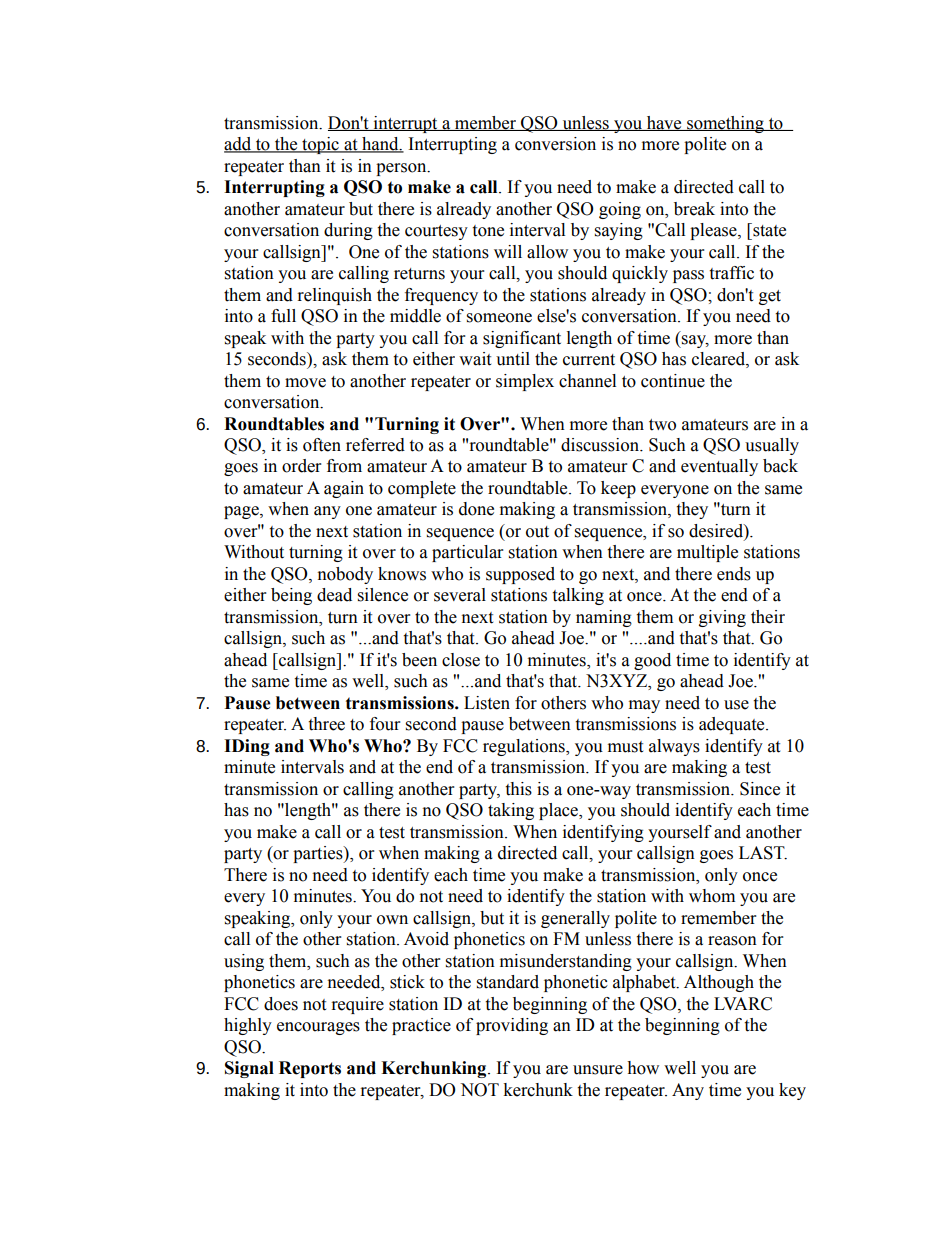 This screenshot has width=952, height=1233. I want to click on unsure, so click(598, 1070).
